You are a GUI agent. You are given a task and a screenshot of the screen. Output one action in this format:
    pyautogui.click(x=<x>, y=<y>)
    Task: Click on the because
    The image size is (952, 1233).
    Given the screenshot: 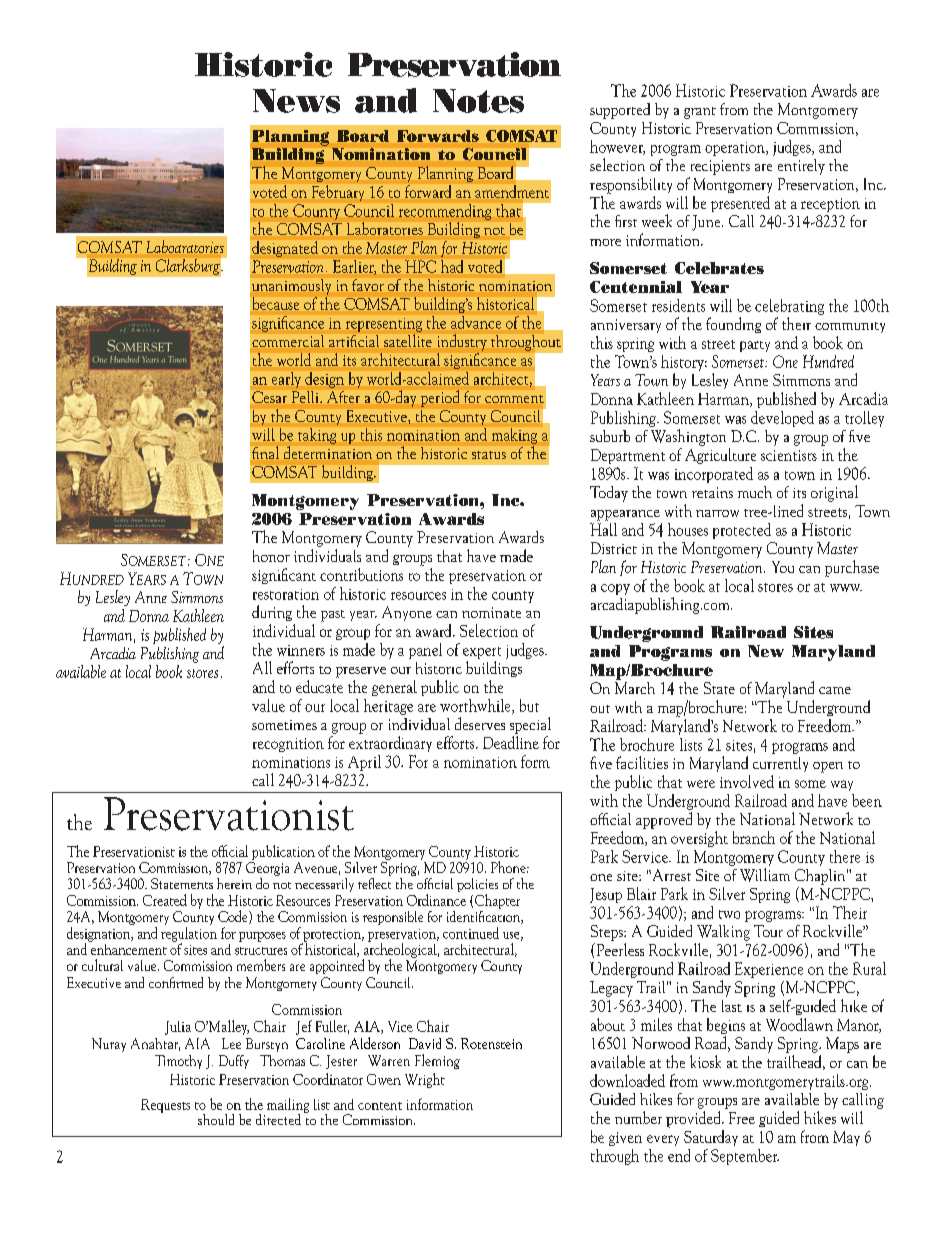 What is the action you would take?
    pyautogui.click(x=276, y=303)
